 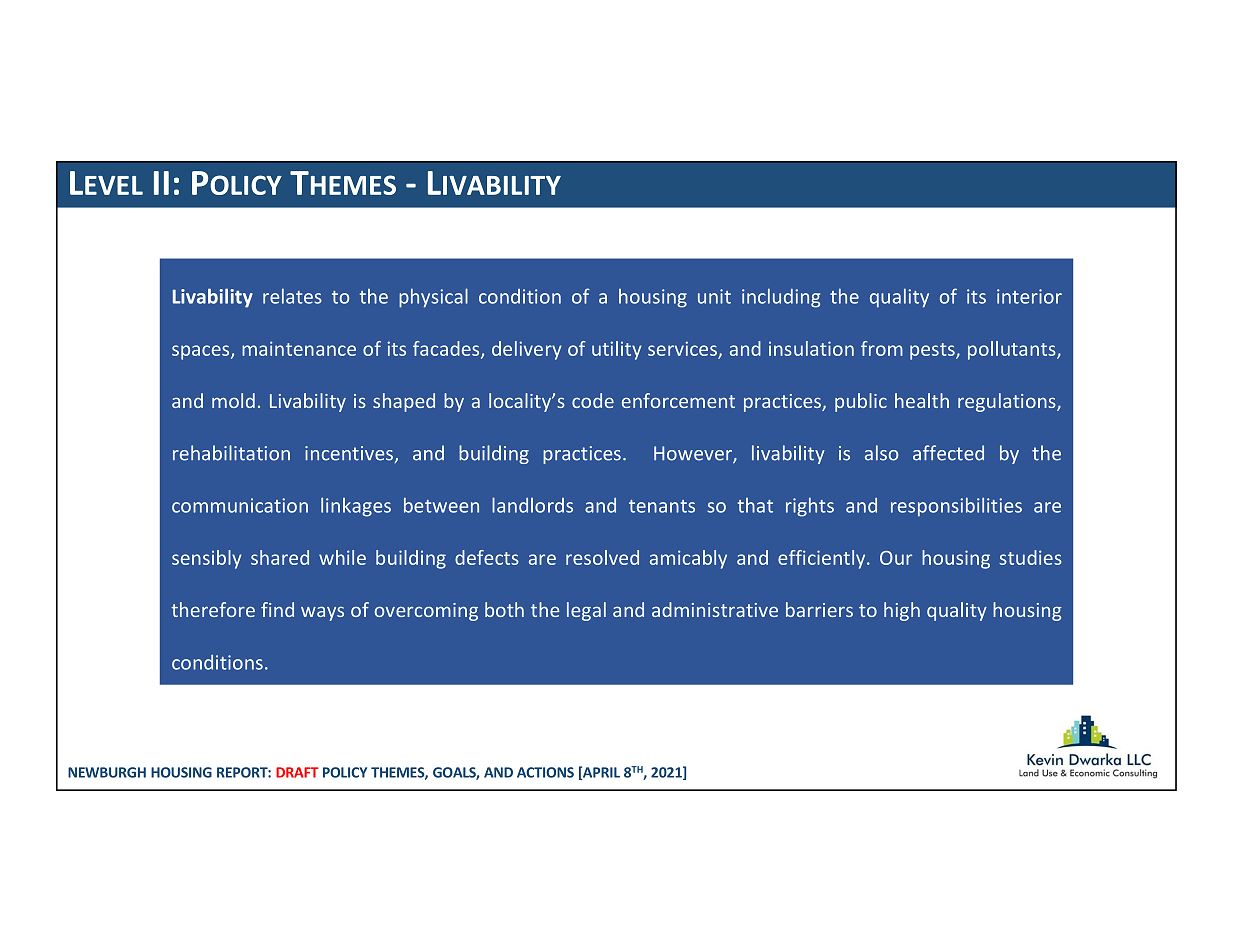 What do you see at coordinates (231, 453) in the page?
I see `rehabilitation` at bounding box center [231, 453].
